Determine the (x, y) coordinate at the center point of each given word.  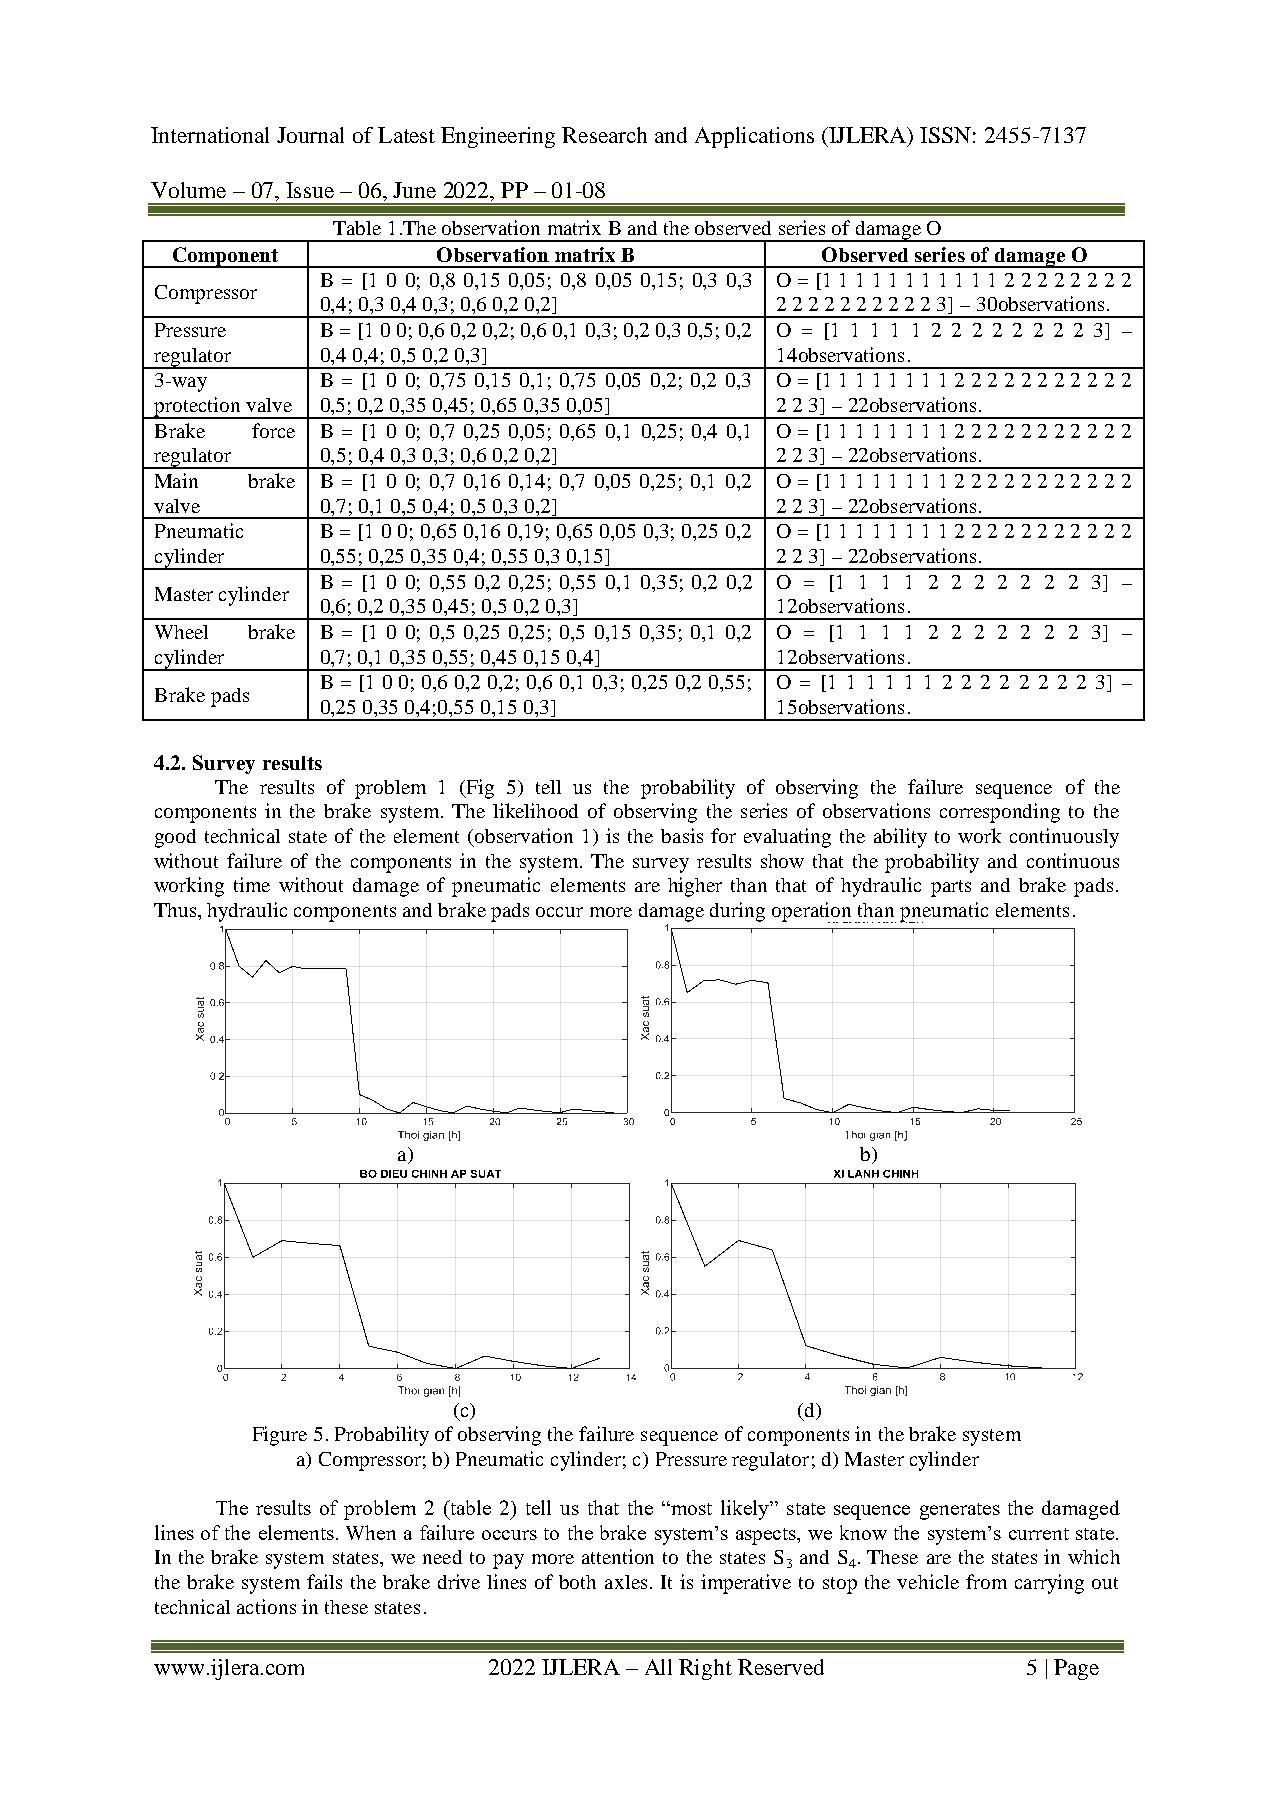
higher (695, 887)
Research (604, 135)
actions (266, 1606)
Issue (310, 190)
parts (951, 888)
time (252, 884)
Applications (754, 137)
